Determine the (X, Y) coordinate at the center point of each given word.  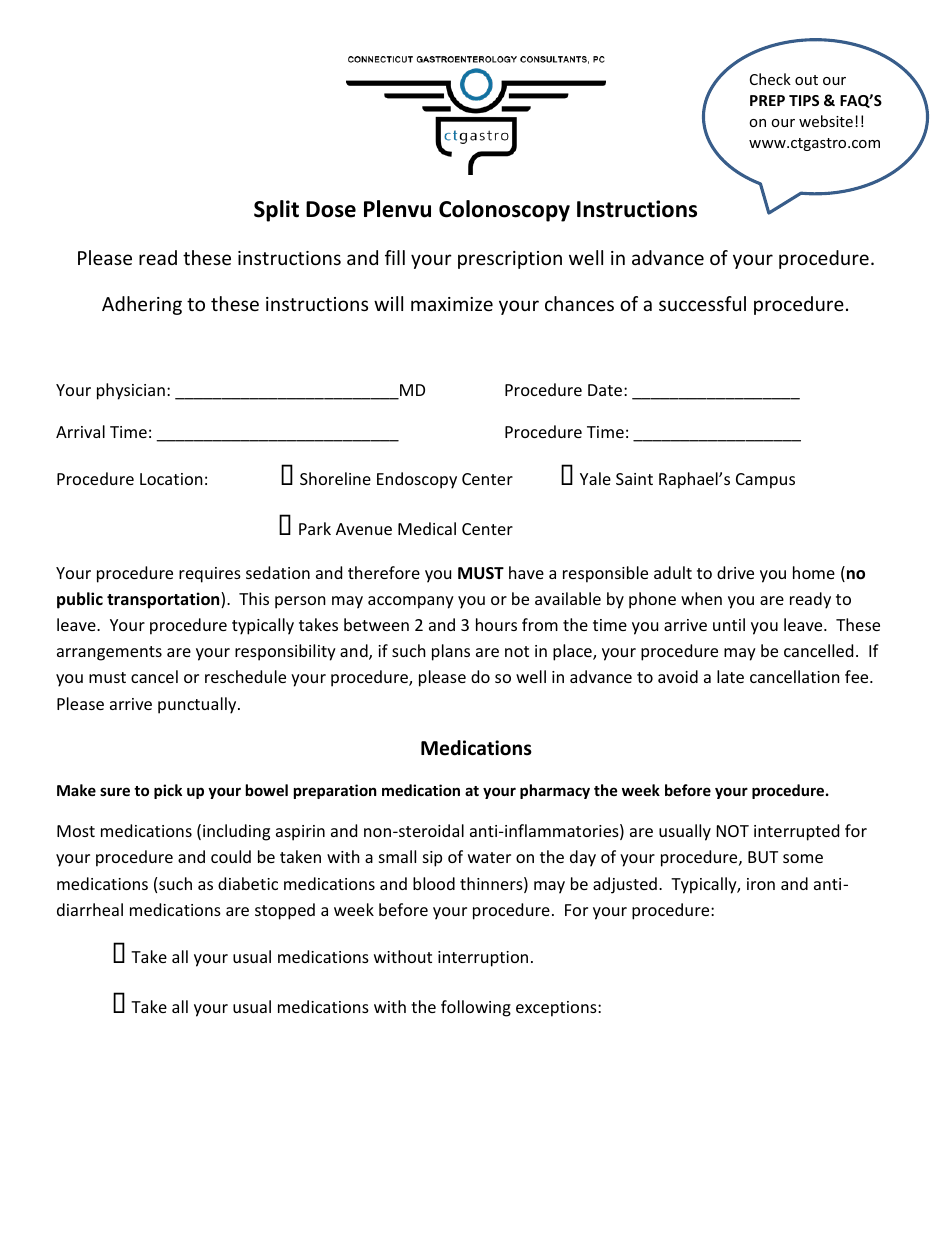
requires (210, 575)
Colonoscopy (504, 211)
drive (735, 572)
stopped (285, 911)
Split (276, 211)
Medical (427, 528)
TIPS (804, 100)
